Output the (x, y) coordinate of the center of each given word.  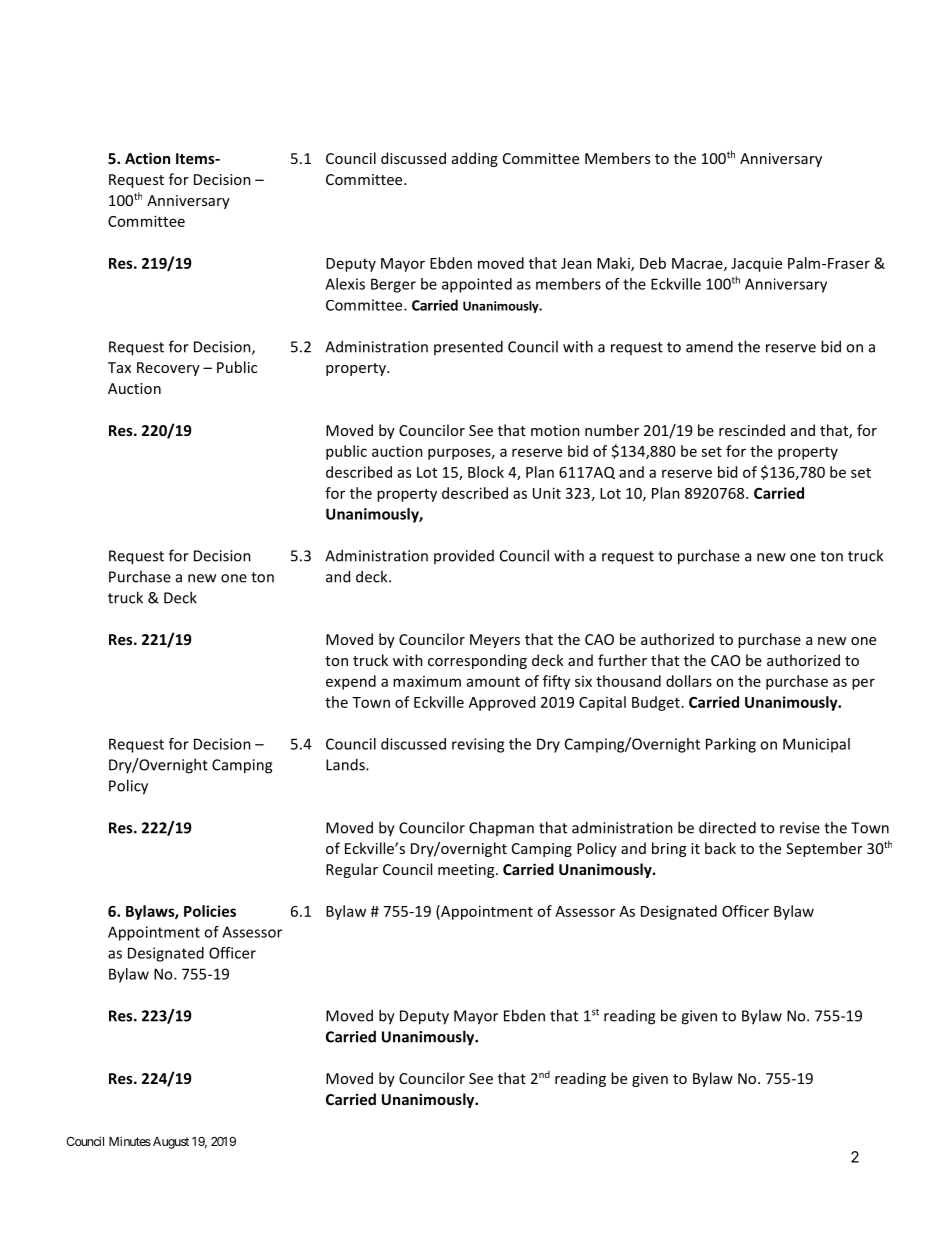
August (169, 1143)
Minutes (130, 1141)
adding (475, 159)
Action (147, 158)
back (720, 848)
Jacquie (756, 264)
